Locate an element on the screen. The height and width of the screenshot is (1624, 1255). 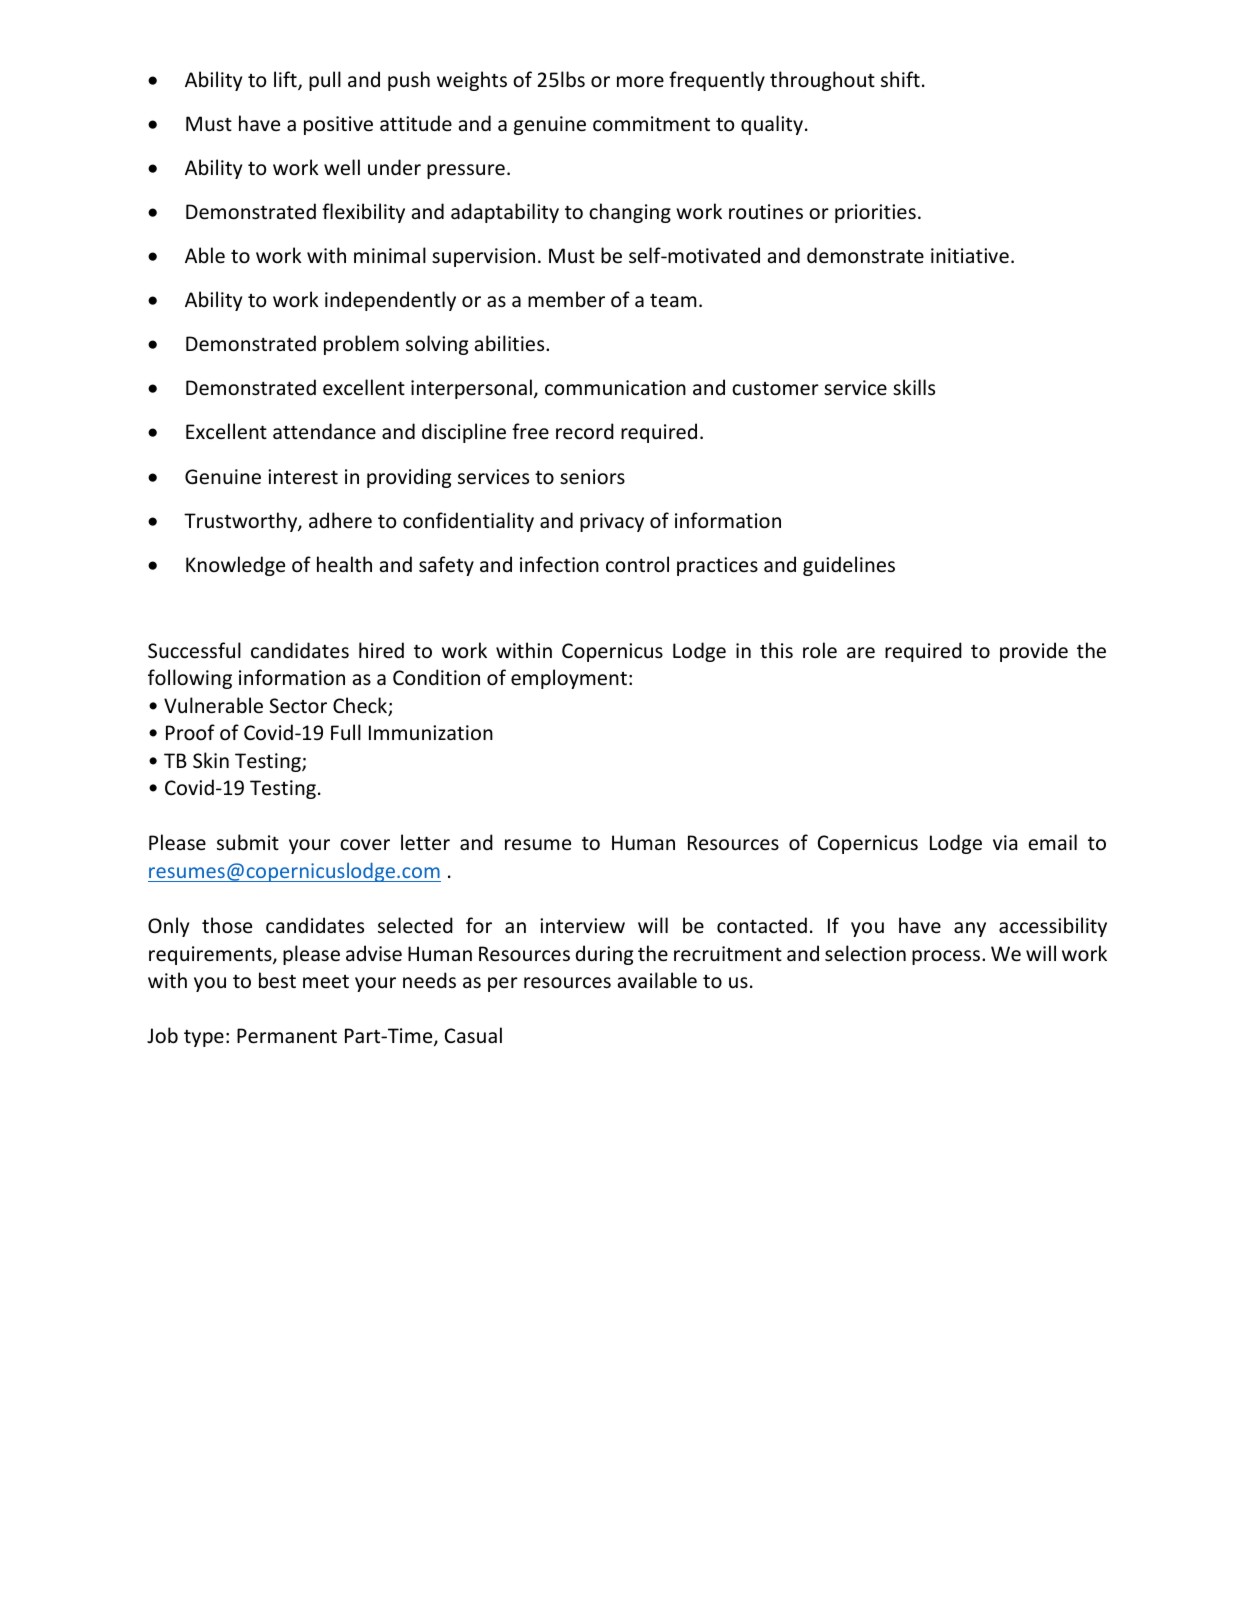
member is located at coordinates (566, 299).
